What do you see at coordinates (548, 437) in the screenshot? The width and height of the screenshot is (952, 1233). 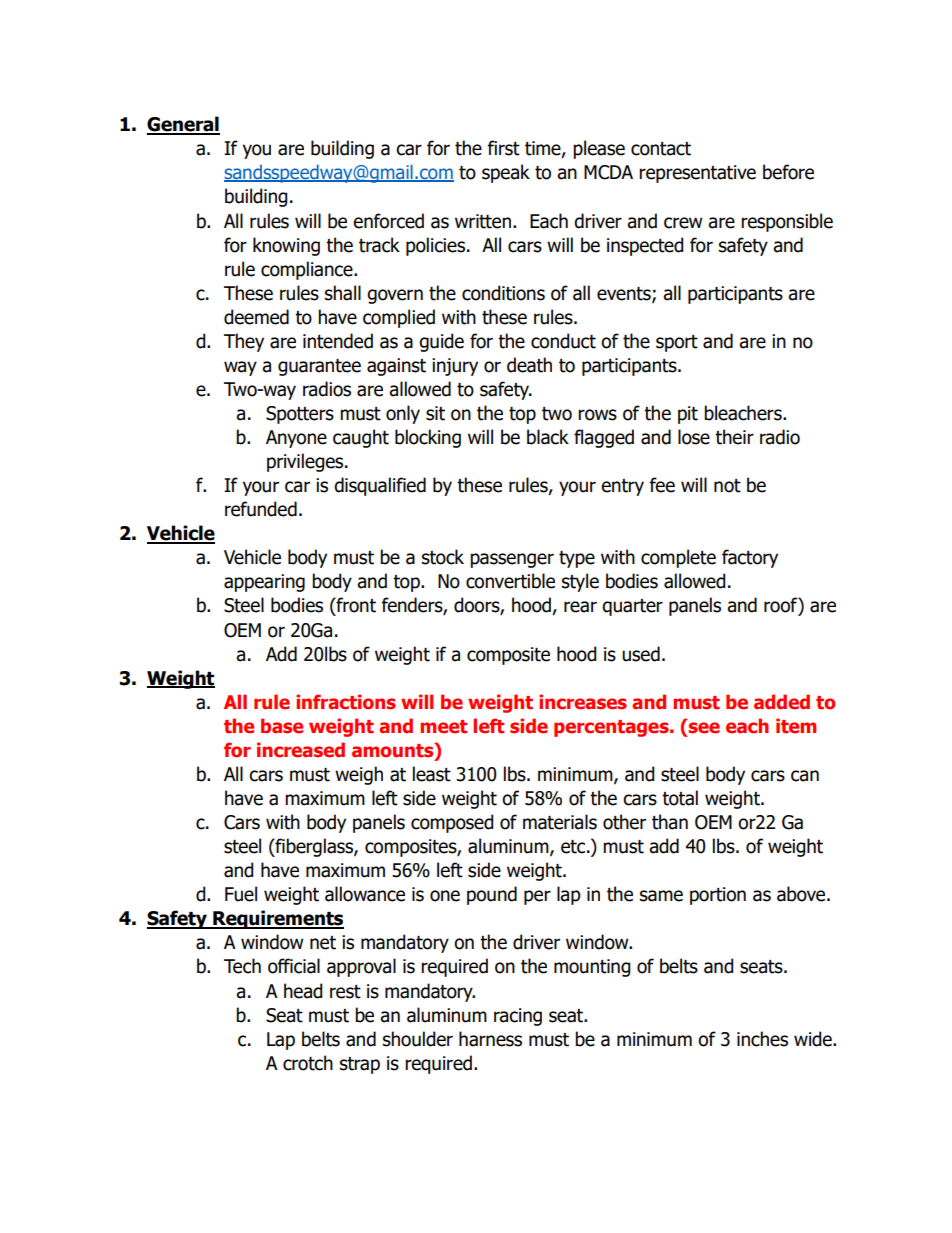 I see `black` at bounding box center [548, 437].
